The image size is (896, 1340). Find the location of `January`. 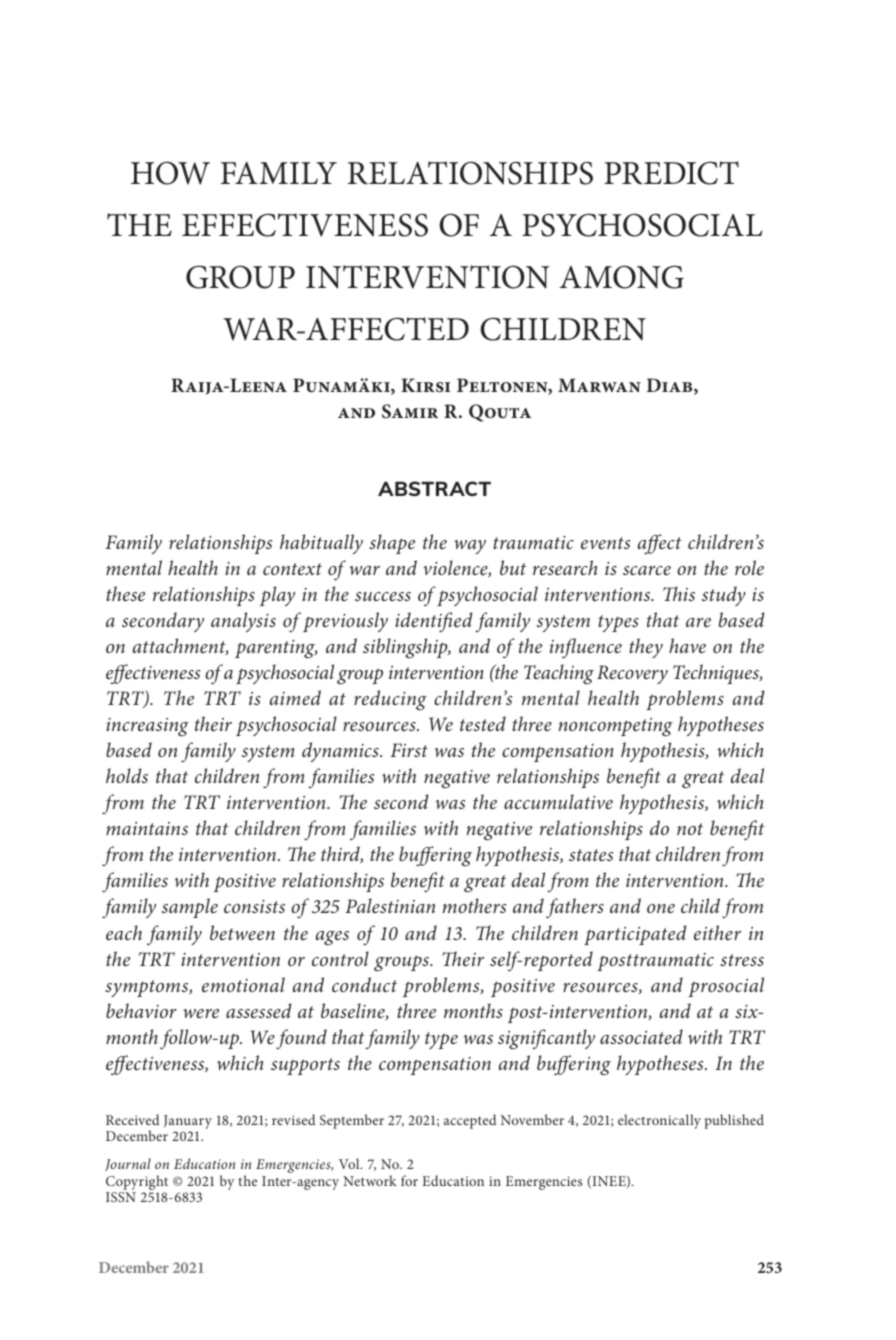

January is located at coordinates (188, 1123).
